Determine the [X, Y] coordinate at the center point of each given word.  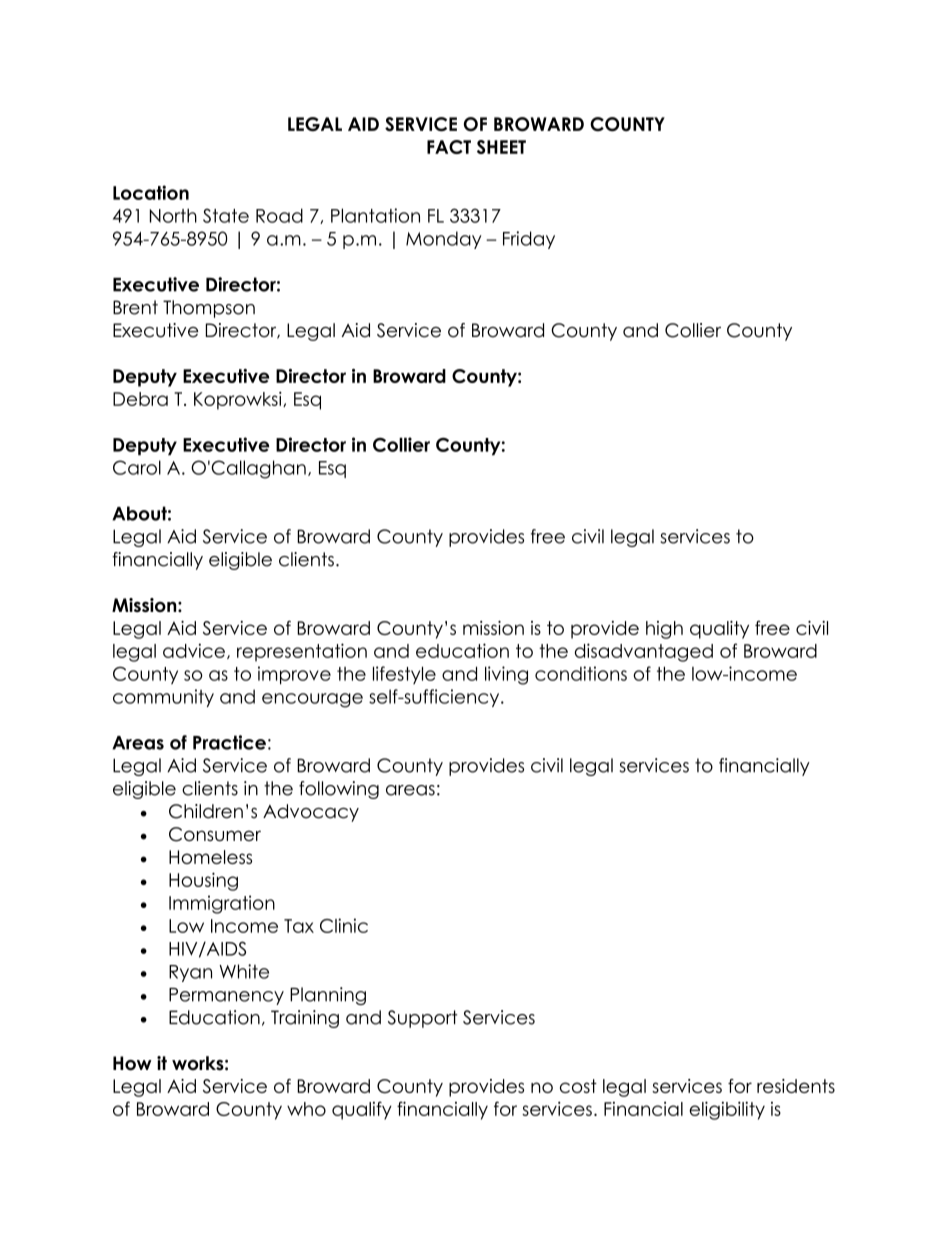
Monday [444, 240]
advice [194, 650]
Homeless [210, 857]
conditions [581, 673]
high [664, 630]
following [339, 790]
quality [719, 630]
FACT [449, 147]
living [506, 675]
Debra [140, 399]
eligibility [727, 1110]
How [132, 1063]
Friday [529, 240]
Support [422, 1019]
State [226, 215]
